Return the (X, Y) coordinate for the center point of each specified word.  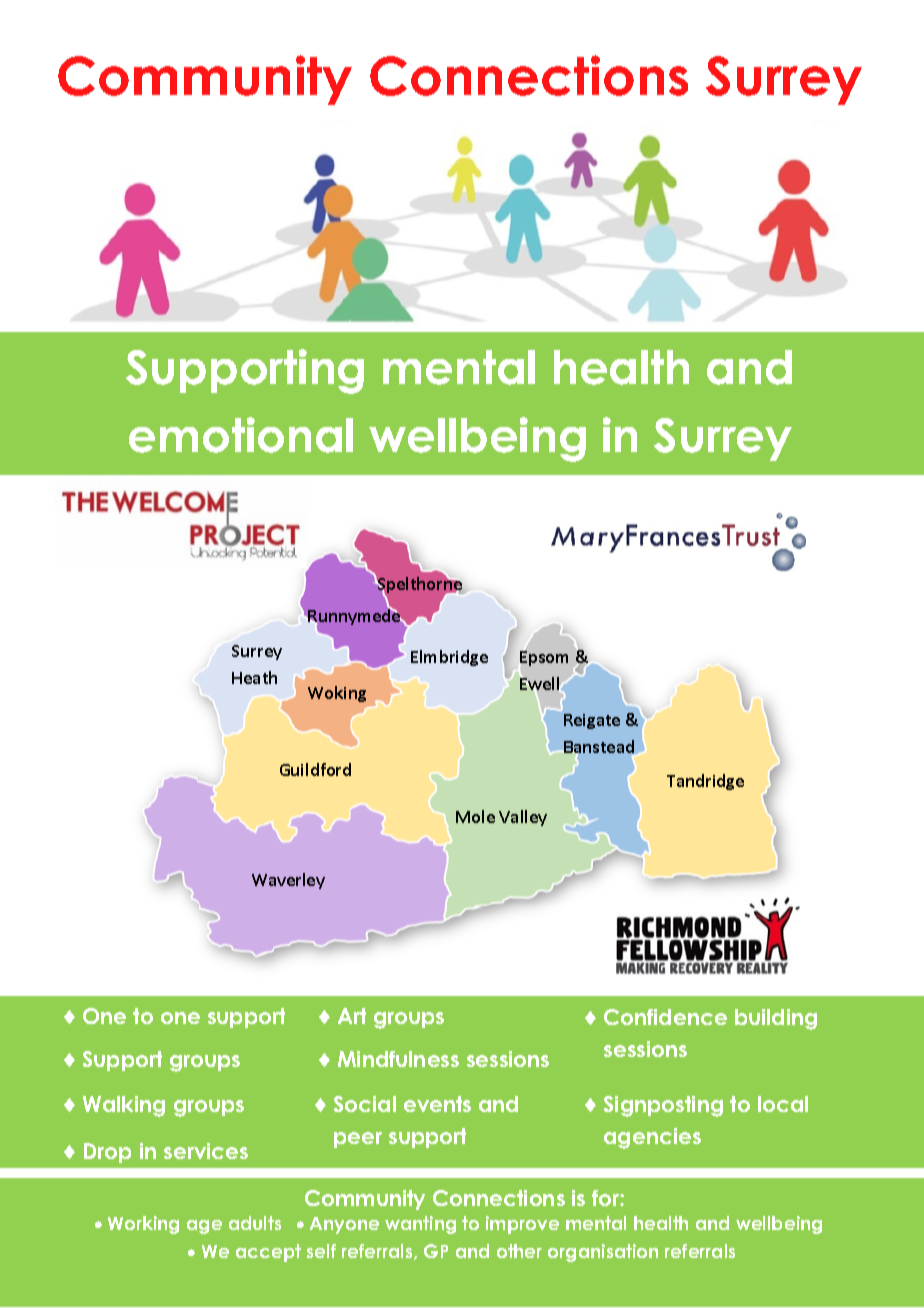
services (206, 1151)
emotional (241, 435)
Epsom (543, 659)
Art (352, 1016)
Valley (523, 818)
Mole (475, 816)
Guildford (315, 769)
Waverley (288, 881)
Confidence (665, 1017)
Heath (254, 677)
